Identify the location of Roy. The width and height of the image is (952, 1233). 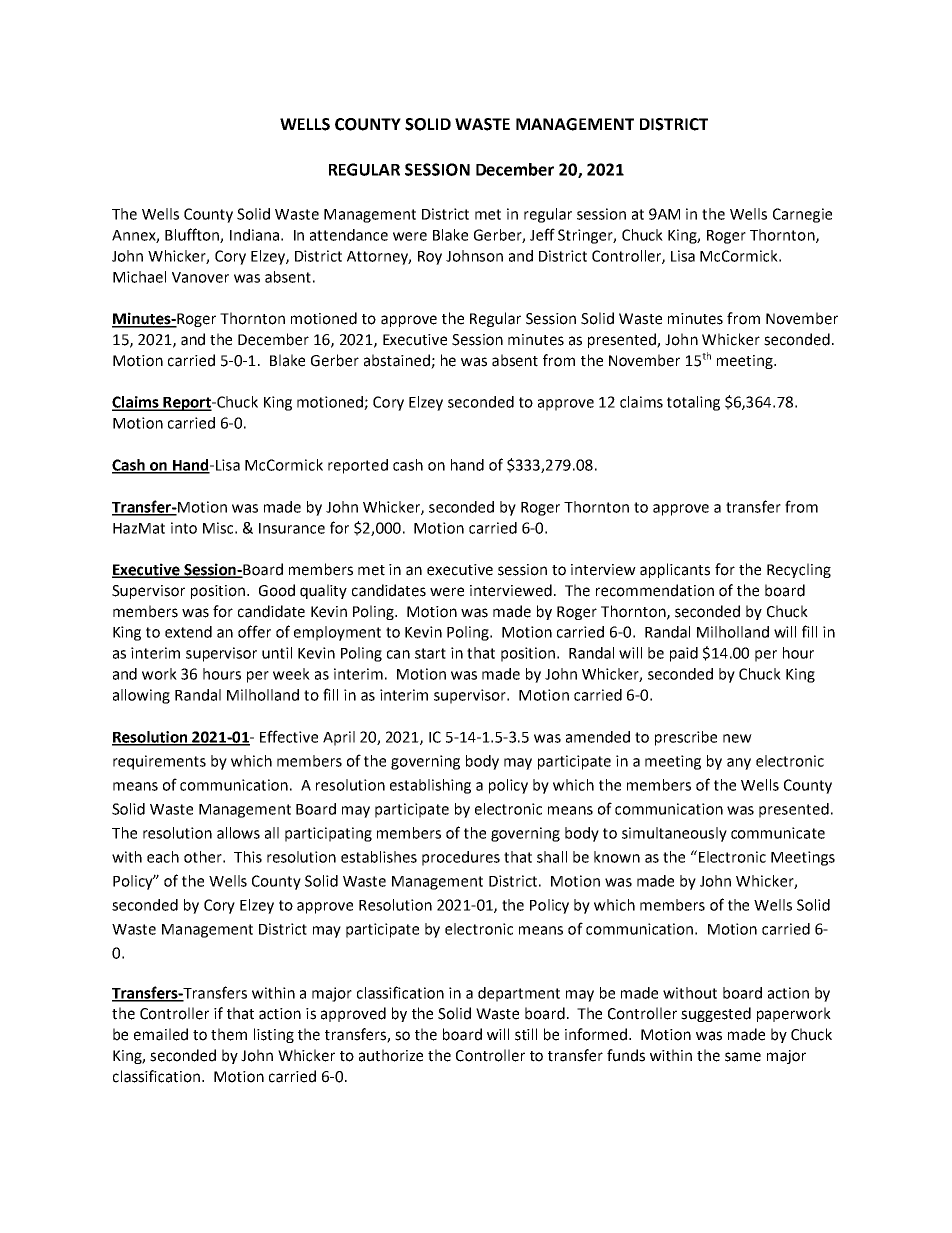
(430, 258).
